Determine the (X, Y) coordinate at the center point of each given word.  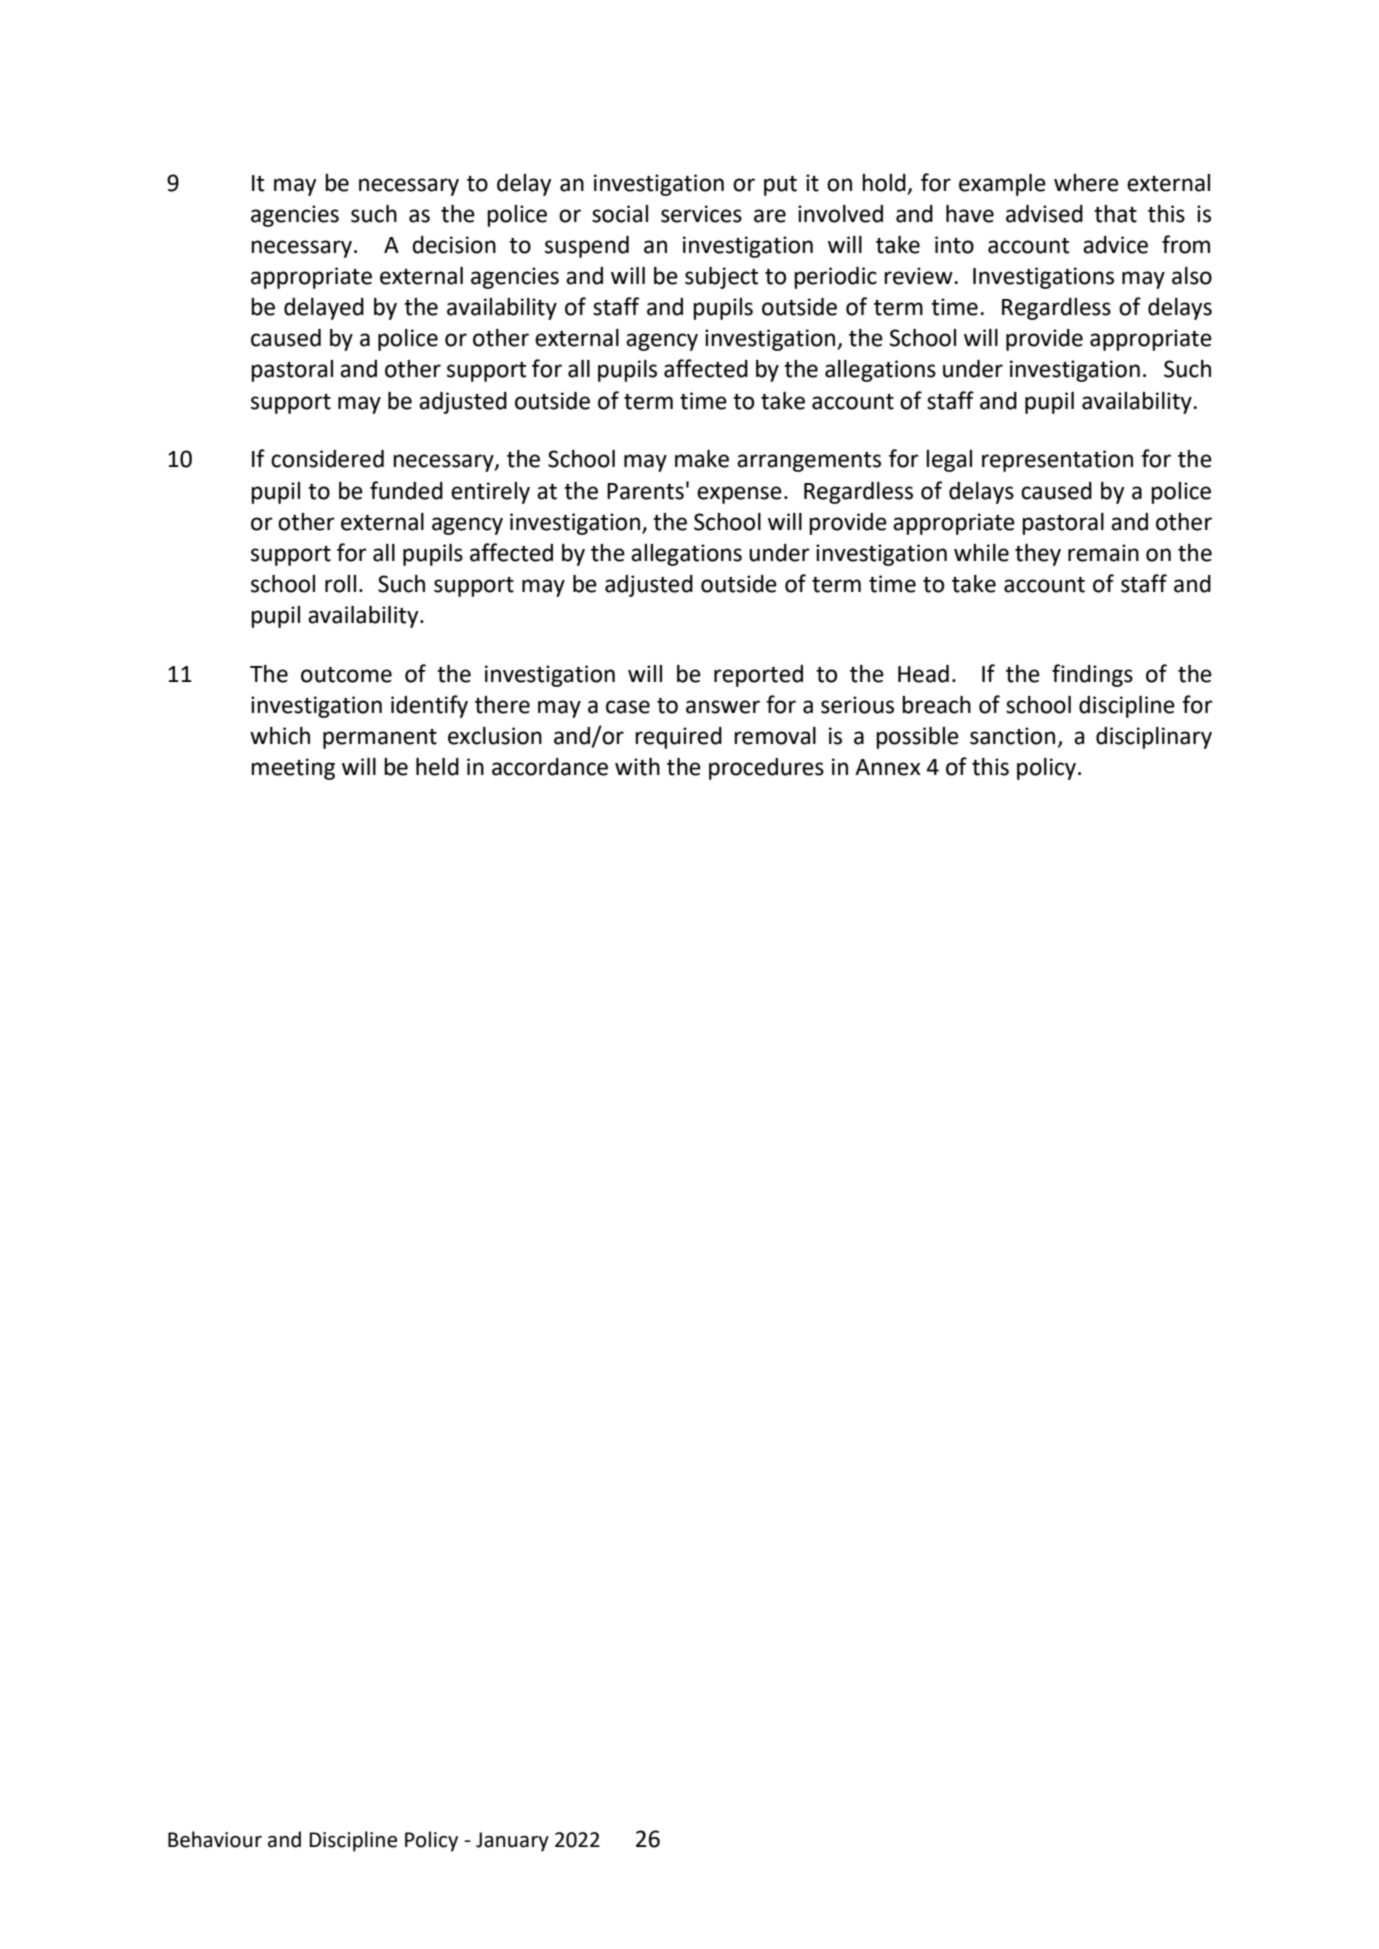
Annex (887, 767)
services (701, 214)
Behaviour (215, 1839)
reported (758, 676)
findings (1092, 675)
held (437, 767)
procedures (766, 769)
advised (1044, 214)
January (512, 1842)
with (637, 767)
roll (340, 584)
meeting (293, 769)
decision (454, 245)
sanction (1012, 736)
